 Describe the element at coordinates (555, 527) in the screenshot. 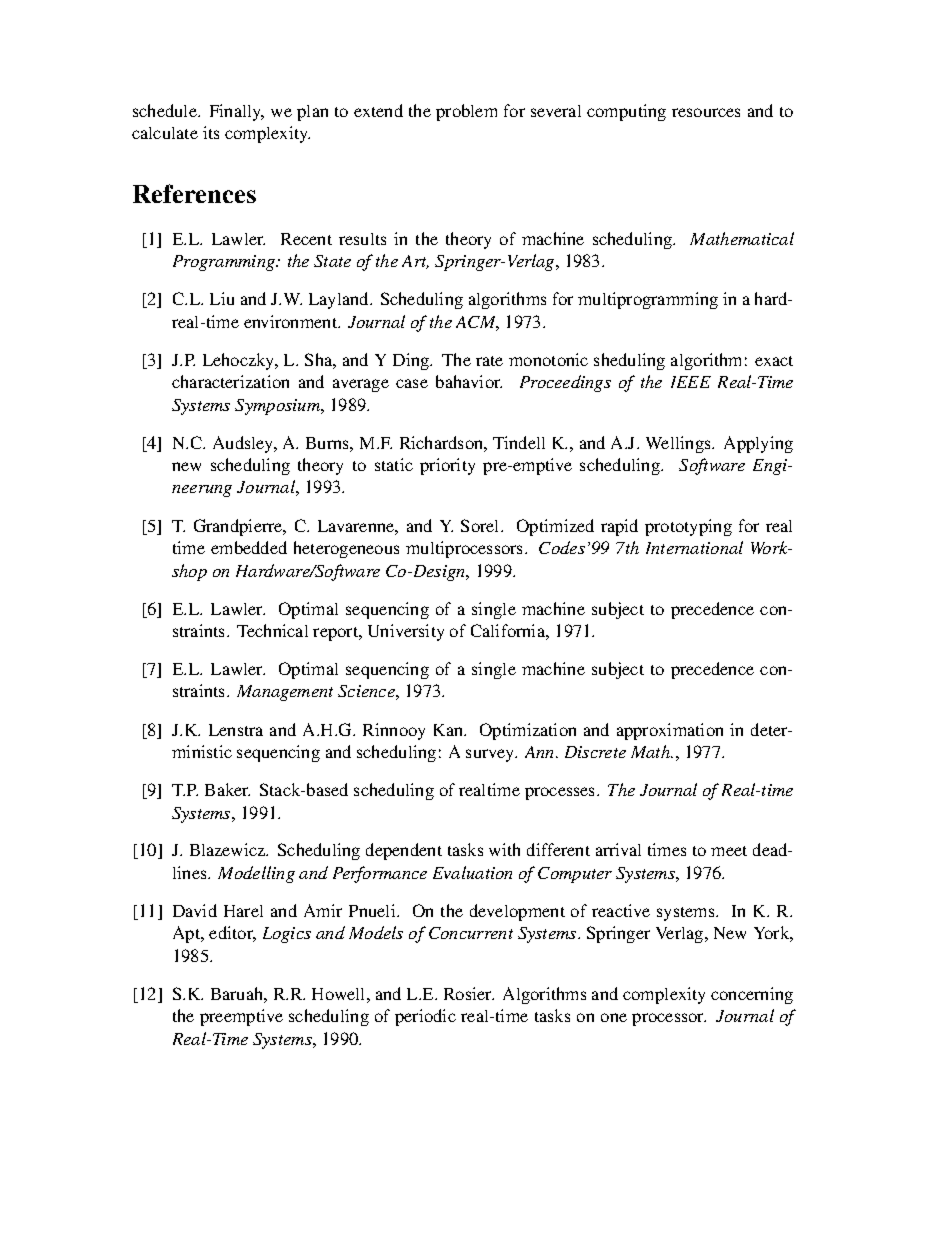

I see `Optimized` at that location.
